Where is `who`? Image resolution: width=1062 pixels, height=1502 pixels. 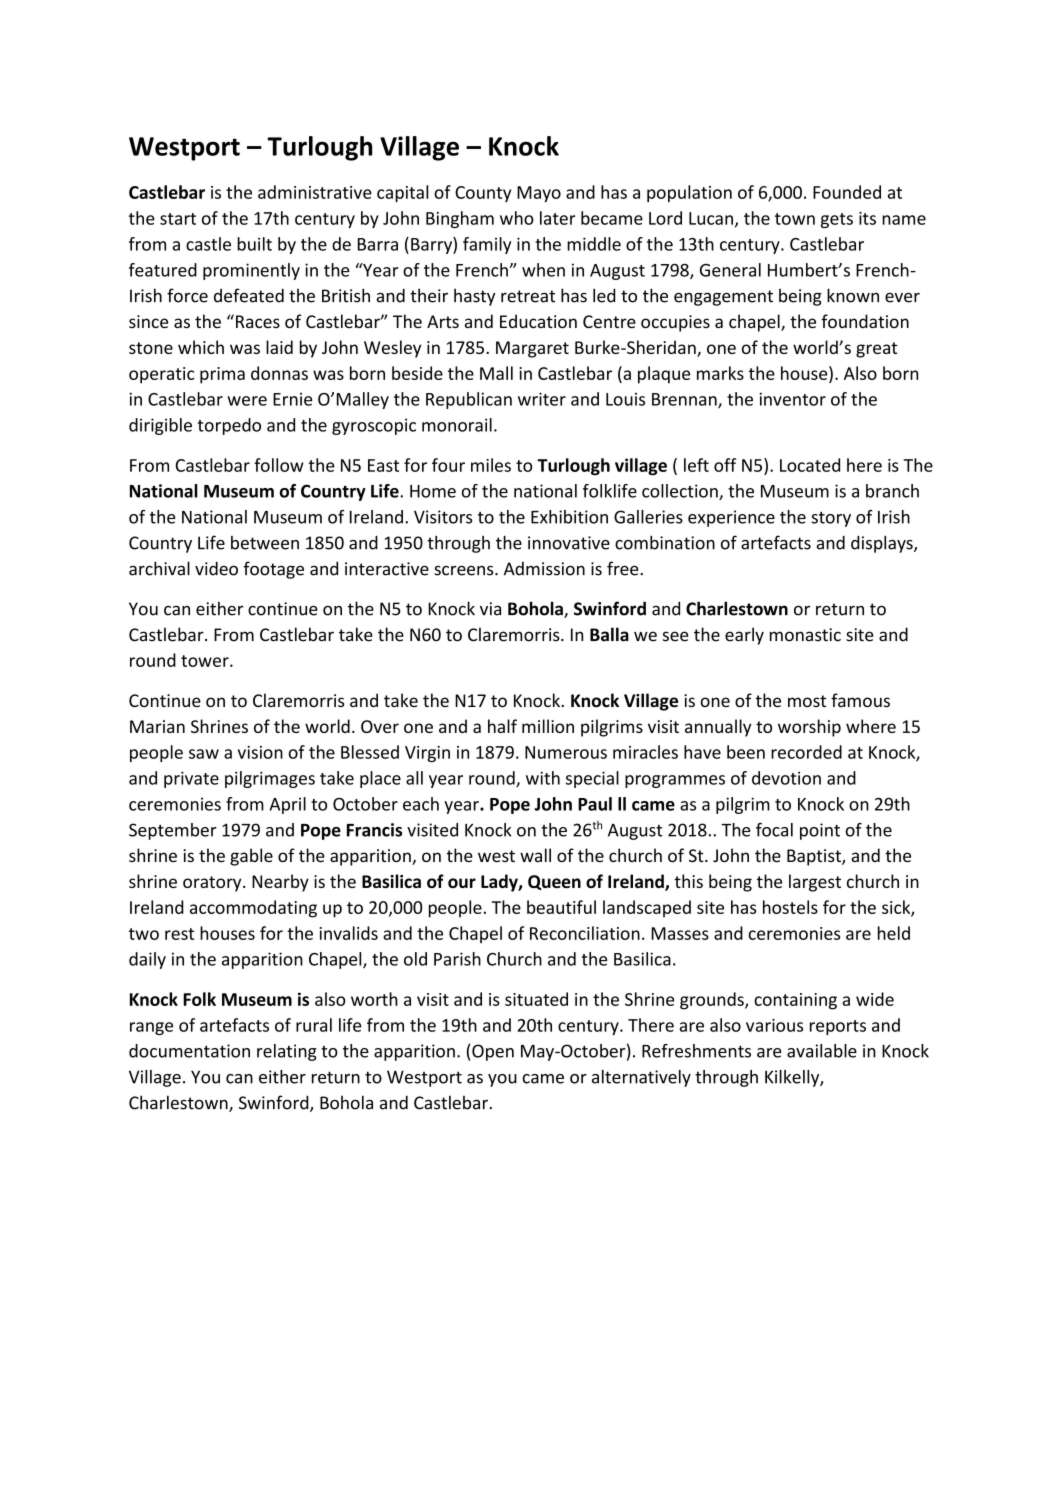 who is located at coordinates (517, 218).
